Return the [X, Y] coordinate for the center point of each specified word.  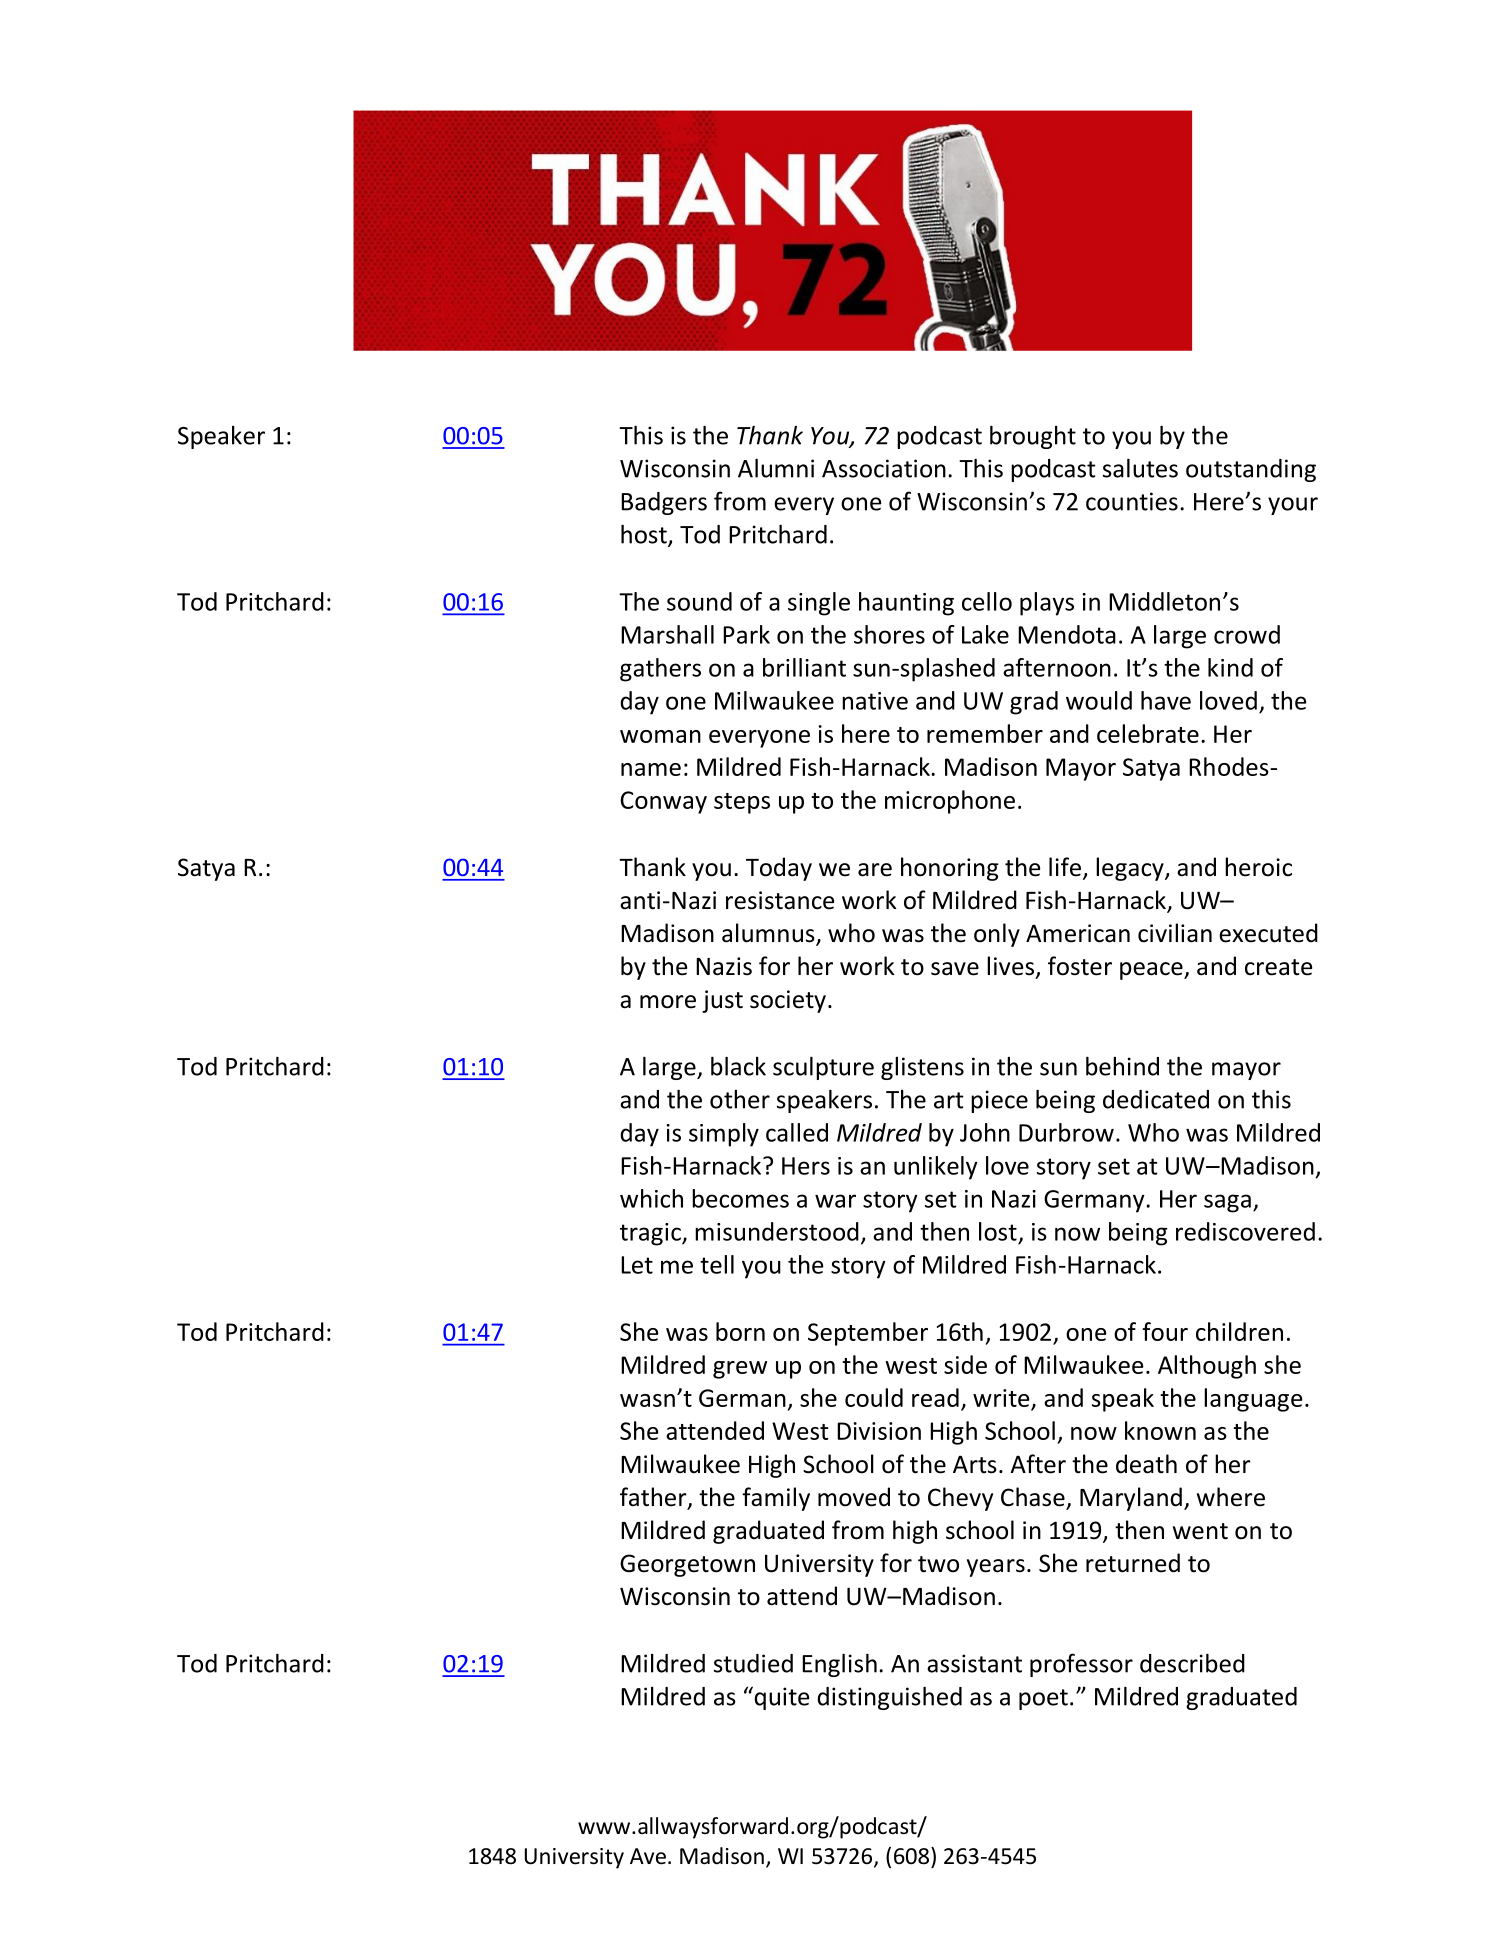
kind [1230, 667]
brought [1033, 437]
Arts [975, 1464]
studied [753, 1663]
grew [740, 1370]
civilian [1175, 933]
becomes [740, 1198]
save [955, 969]
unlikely [936, 1168]
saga [1227, 1203]
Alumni [776, 468]
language [1253, 1400]
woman [660, 736]
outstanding [1251, 470]
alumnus [769, 934]
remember [985, 733]
